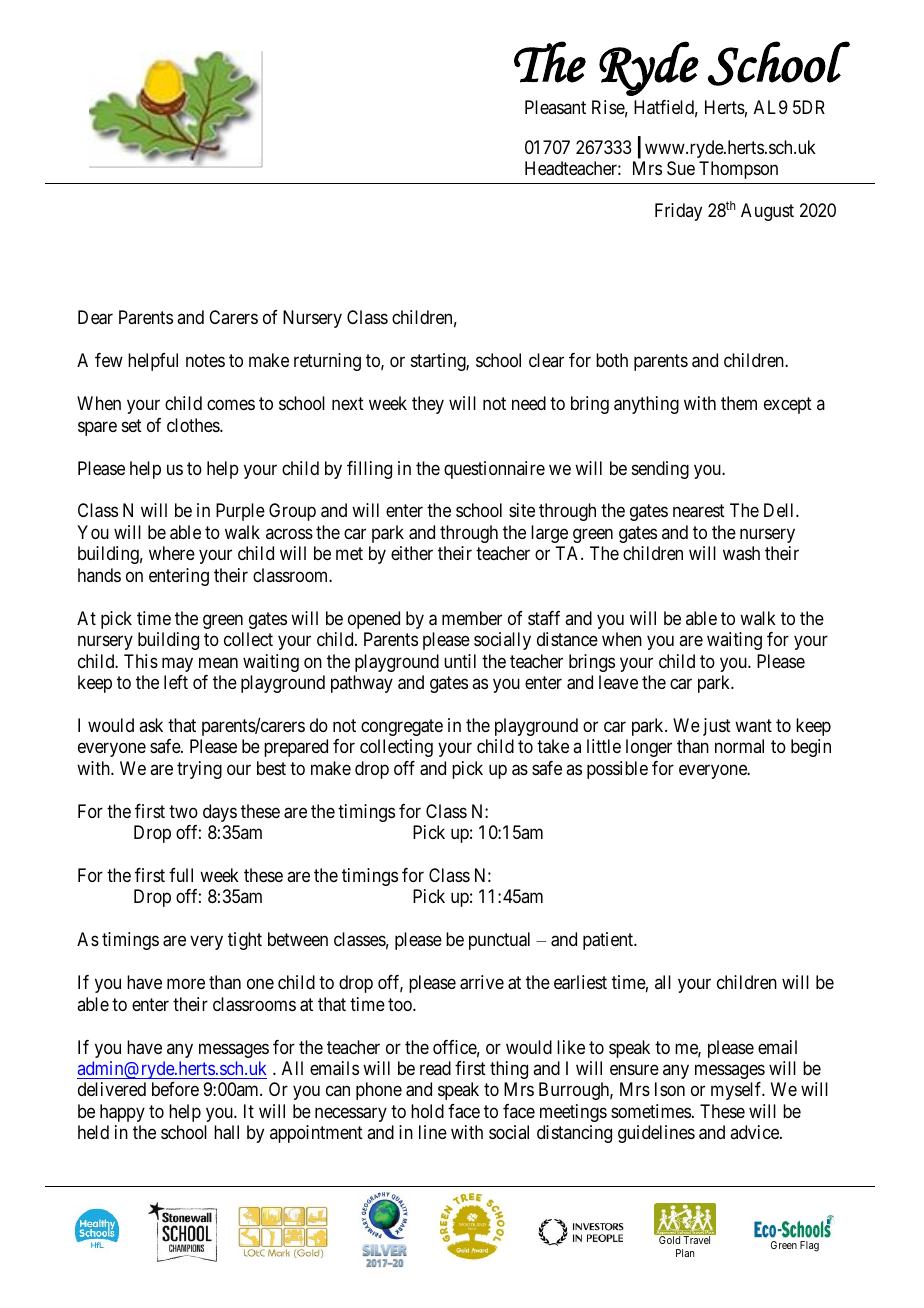  I want to click on punctual, so click(499, 941).
